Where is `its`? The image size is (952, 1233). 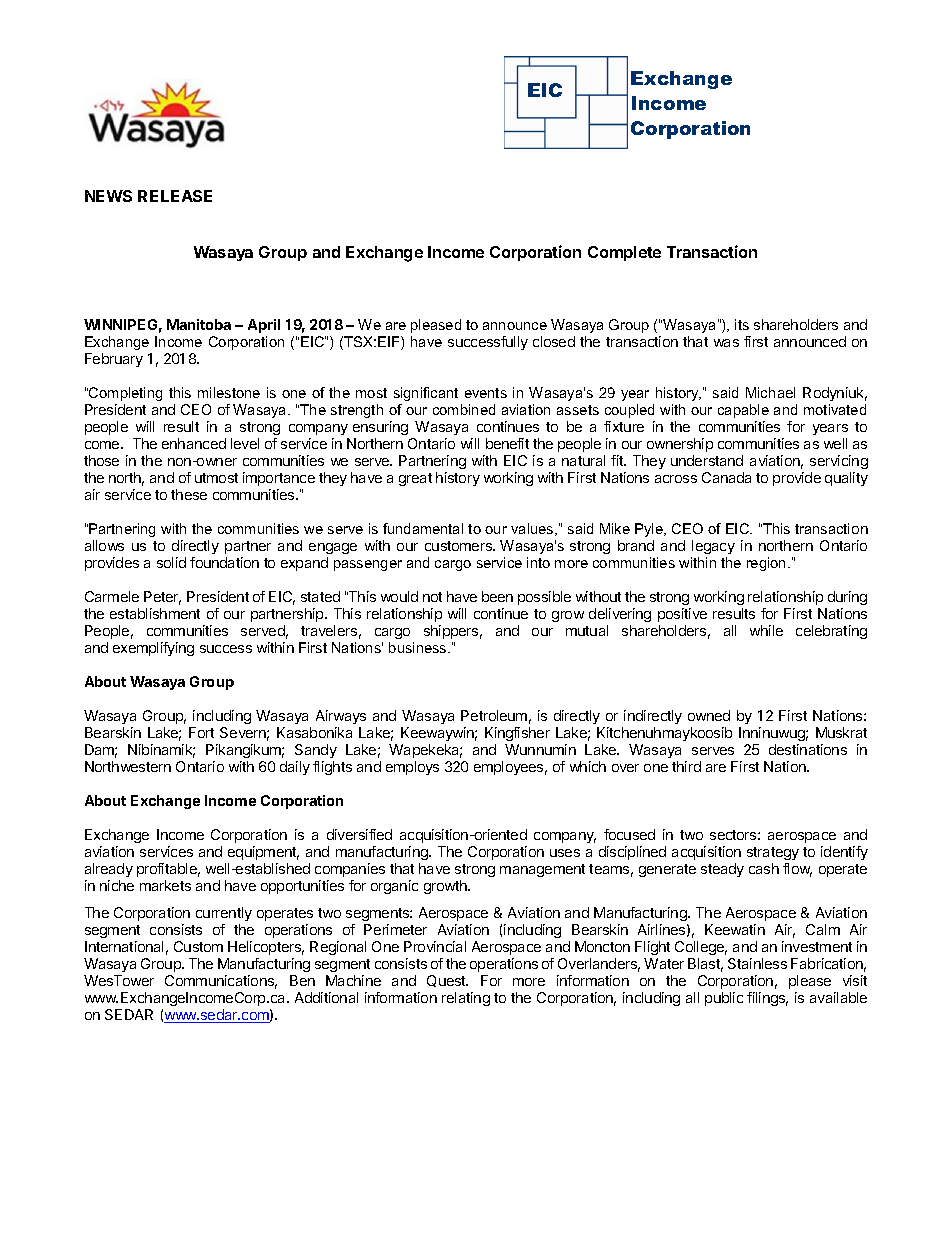
its is located at coordinates (742, 324).
